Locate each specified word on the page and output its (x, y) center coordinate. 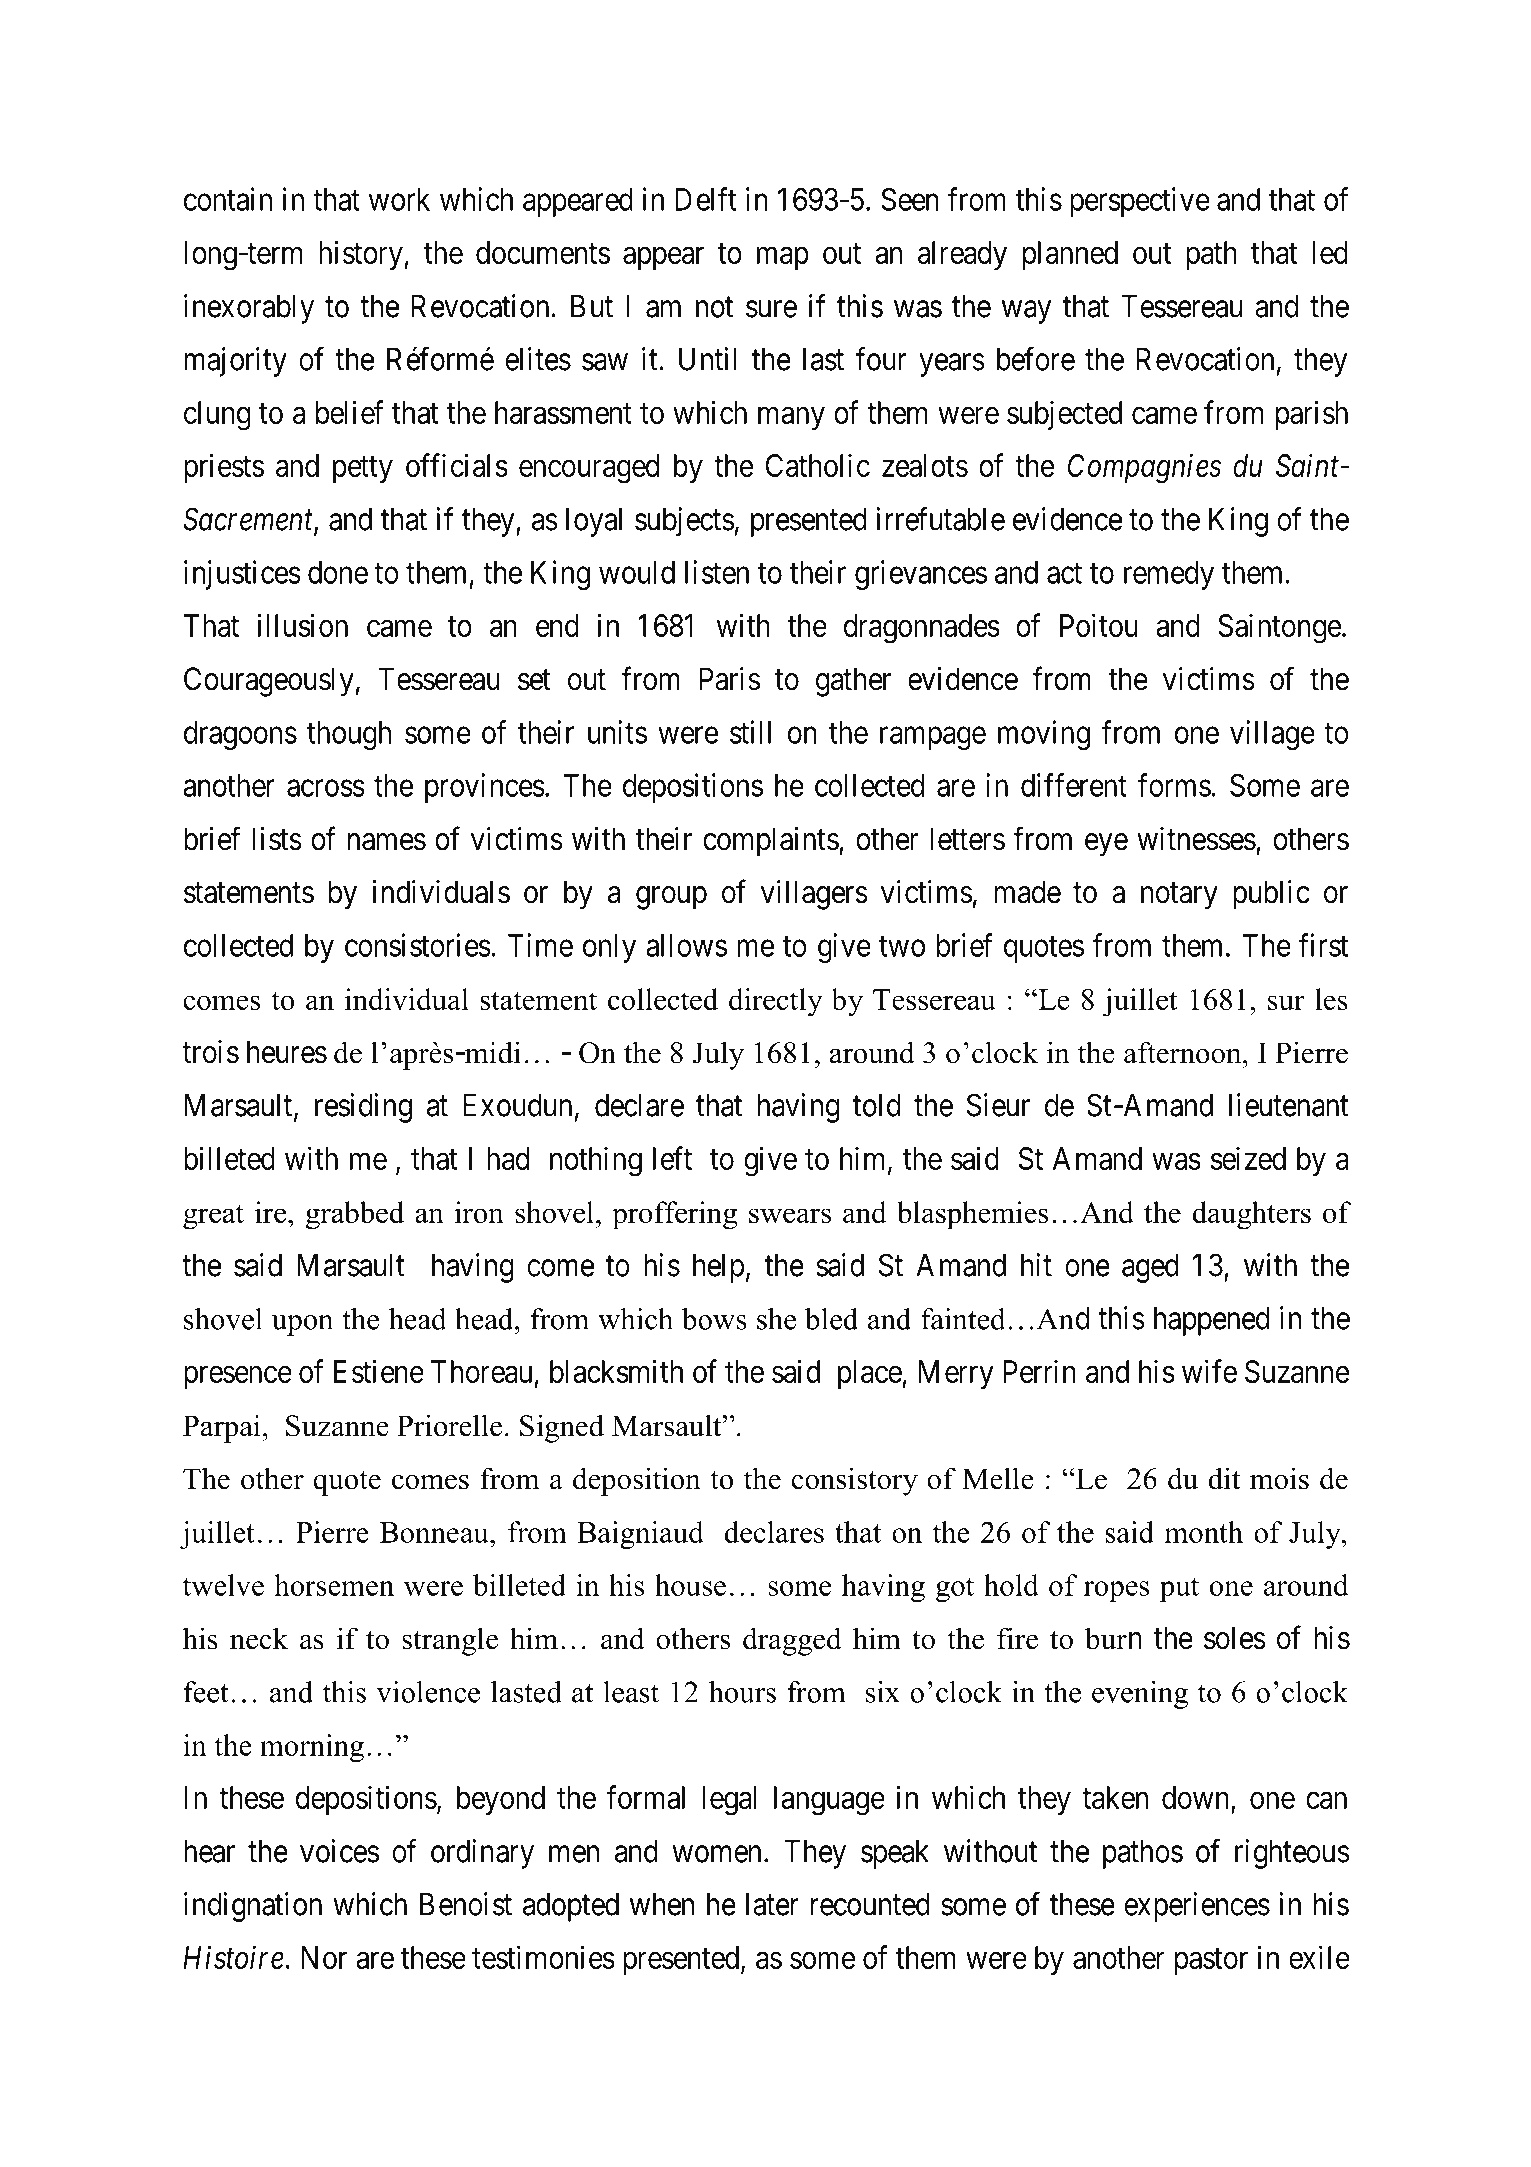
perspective (1140, 202)
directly (776, 1002)
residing (363, 1108)
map (783, 258)
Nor (324, 1957)
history (362, 255)
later (772, 1904)
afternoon (1184, 1052)
